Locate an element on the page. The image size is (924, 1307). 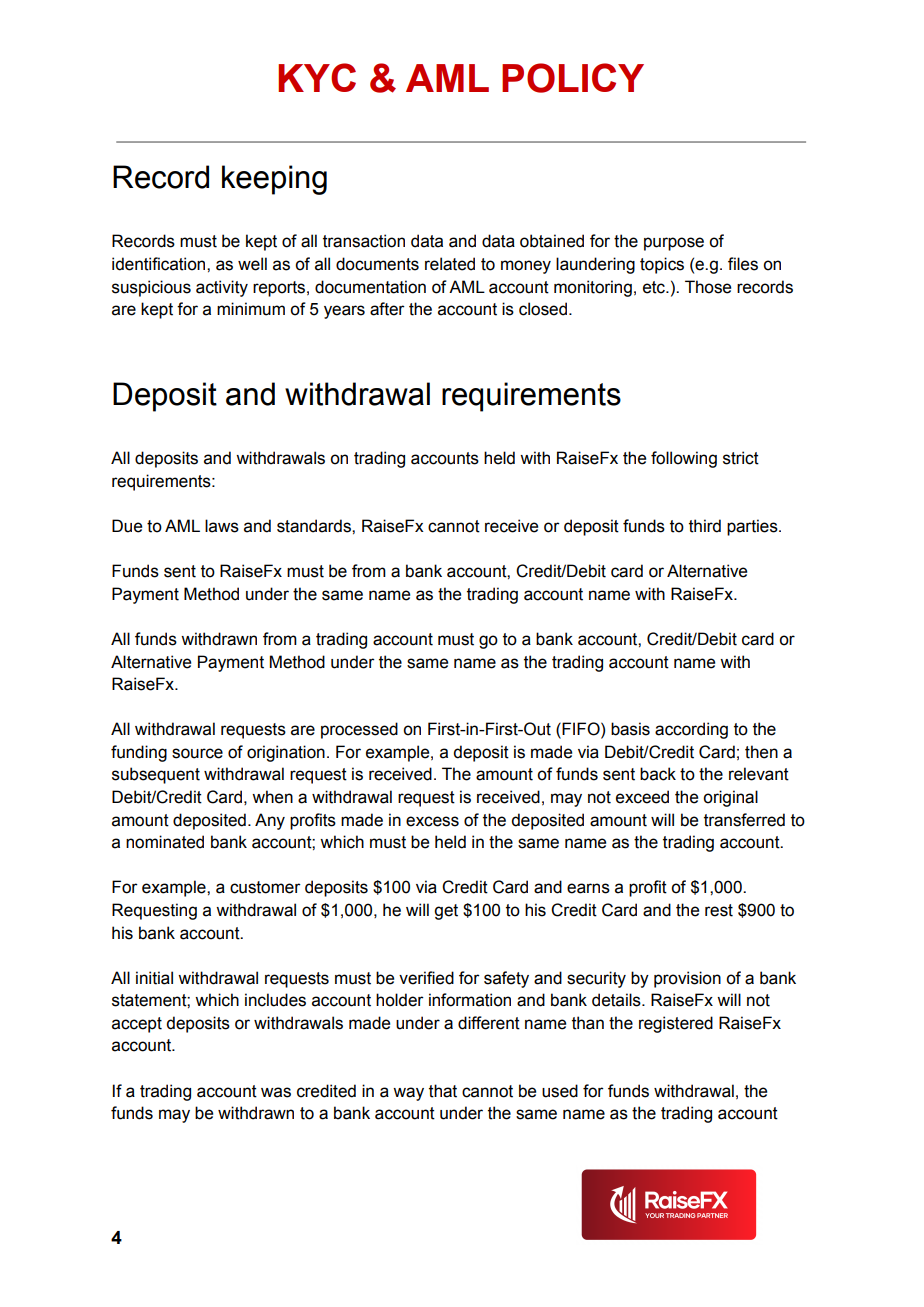
keeping is located at coordinates (274, 180).
